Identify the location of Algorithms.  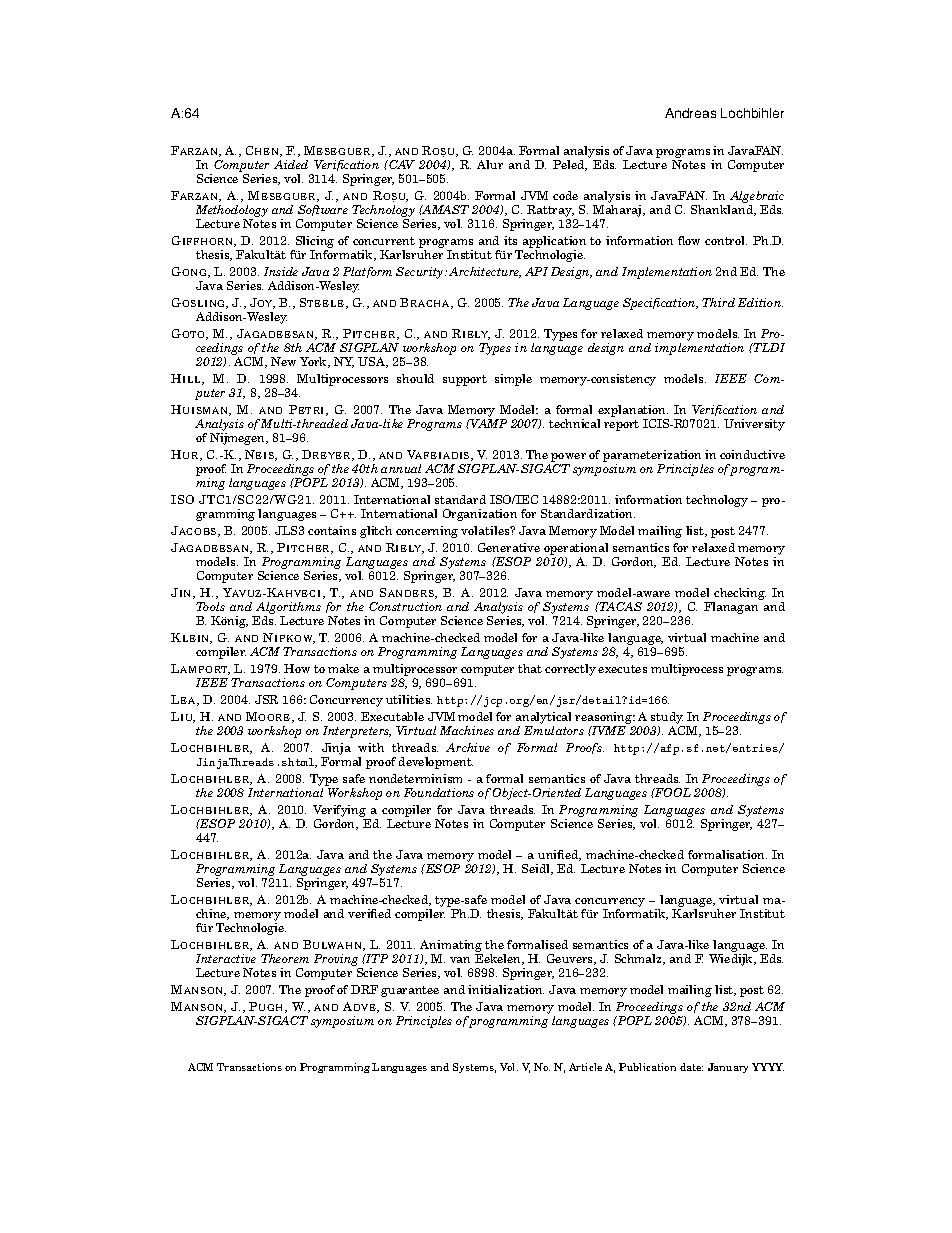
(288, 608).
